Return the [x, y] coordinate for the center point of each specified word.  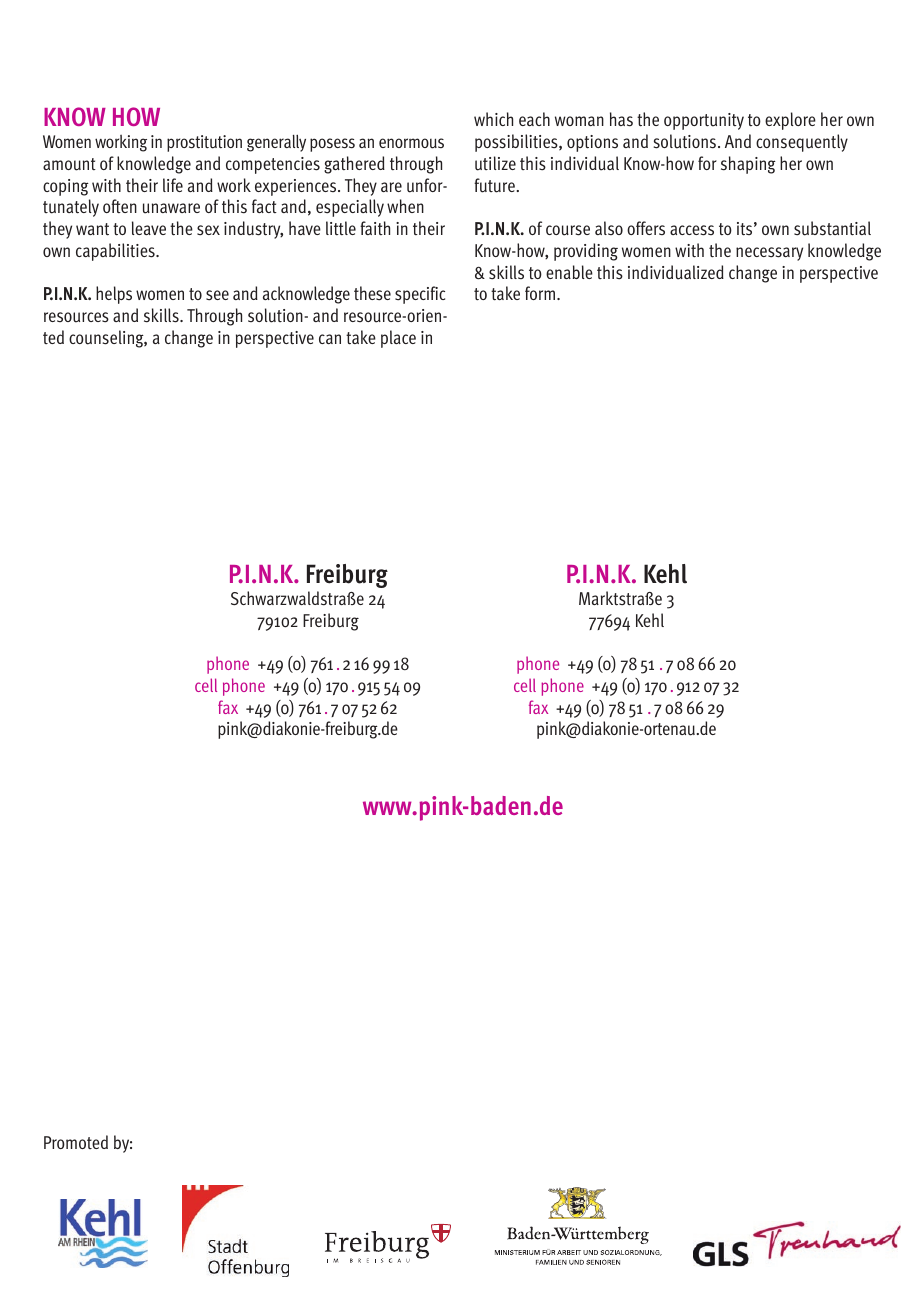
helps [114, 295]
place [398, 339]
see [217, 295]
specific [420, 295]
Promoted [76, 1142]
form [540, 293]
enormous [411, 143]
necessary [769, 254]
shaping [748, 165]
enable [569, 272]
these [372, 293]
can [330, 339]
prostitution [204, 143]
